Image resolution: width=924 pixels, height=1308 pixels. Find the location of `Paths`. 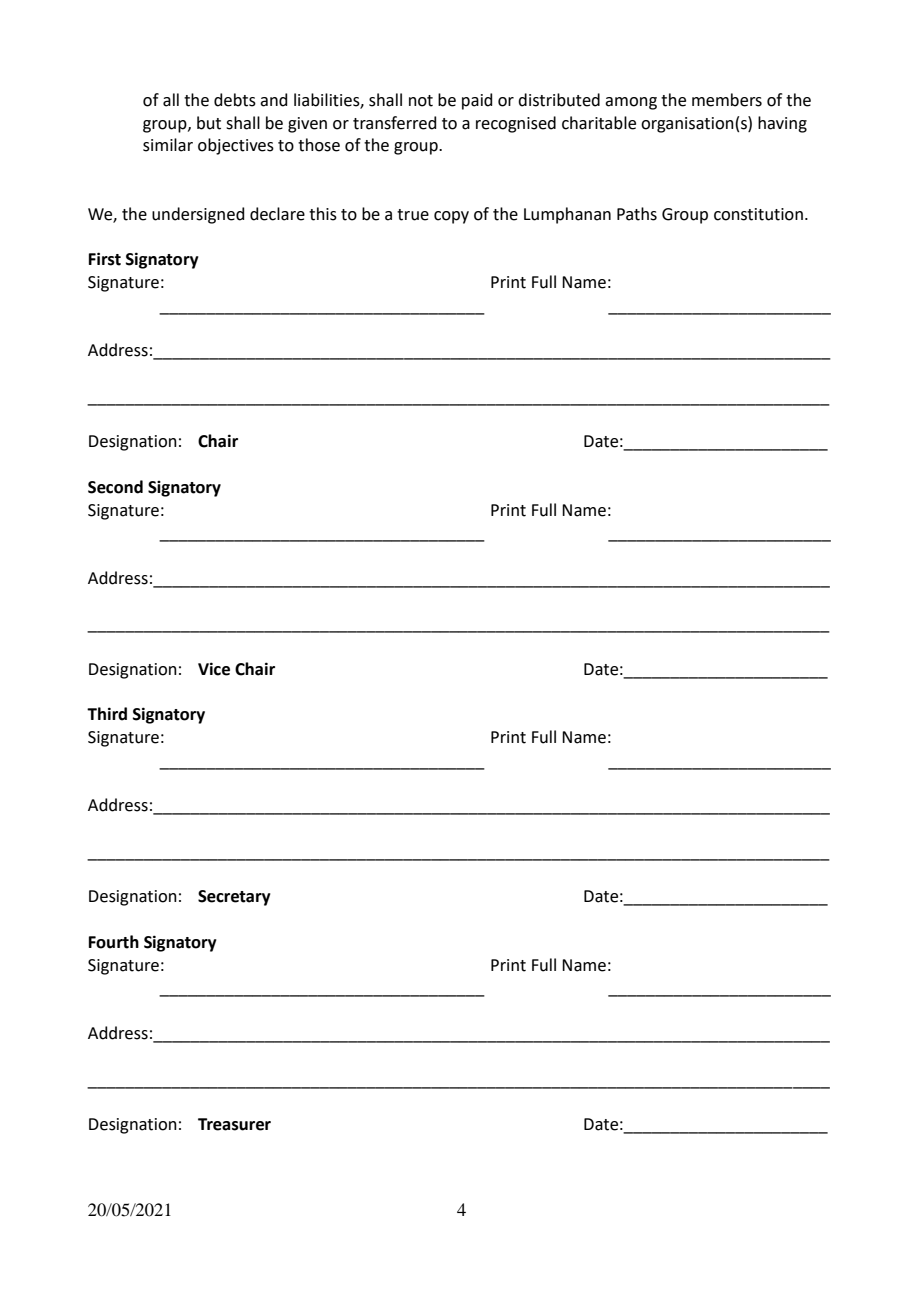

Paths is located at coordinates (637, 214).
